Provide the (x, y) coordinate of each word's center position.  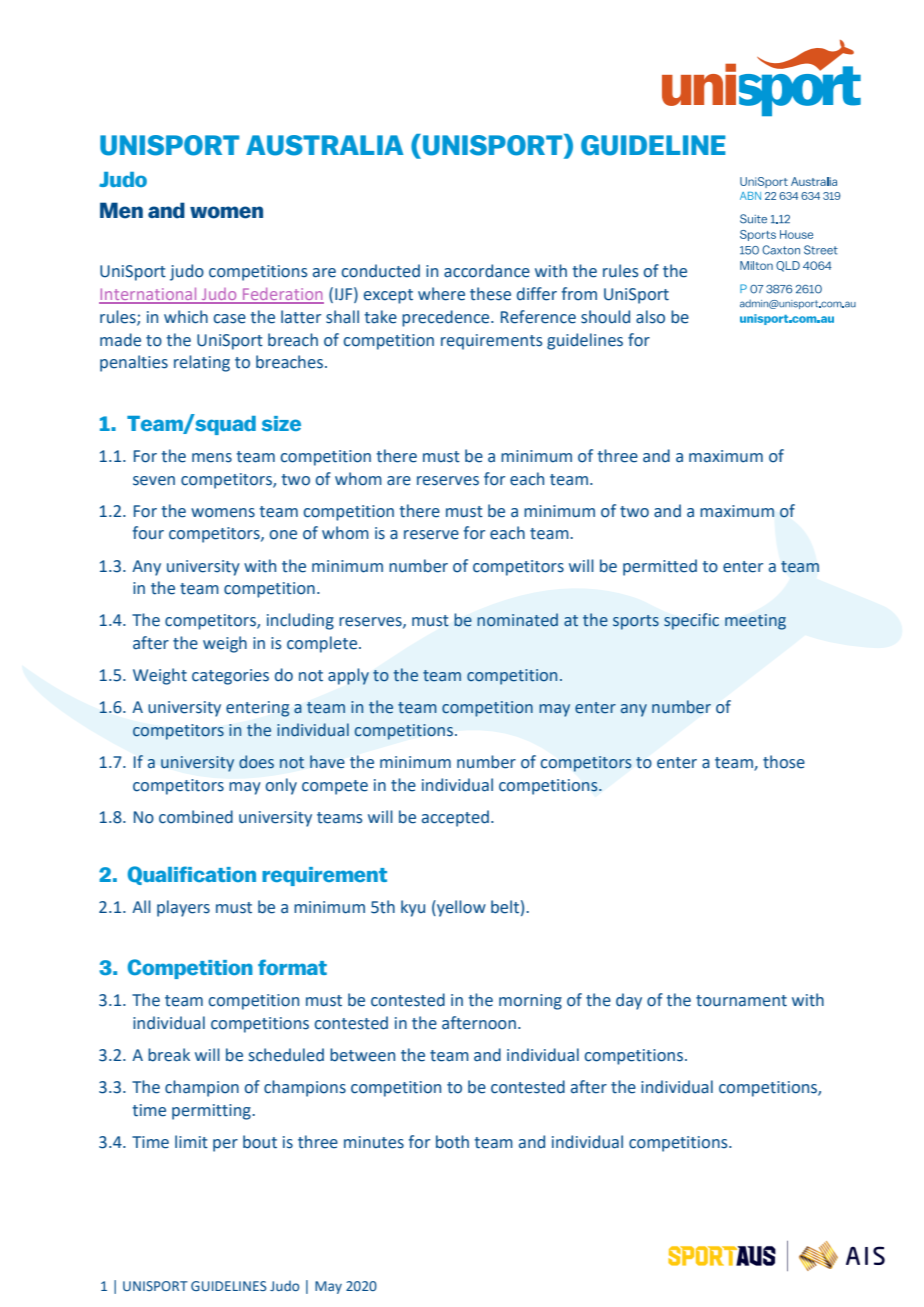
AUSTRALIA (325, 145)
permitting (212, 1112)
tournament (741, 1001)
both (452, 1142)
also (650, 317)
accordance (487, 271)
